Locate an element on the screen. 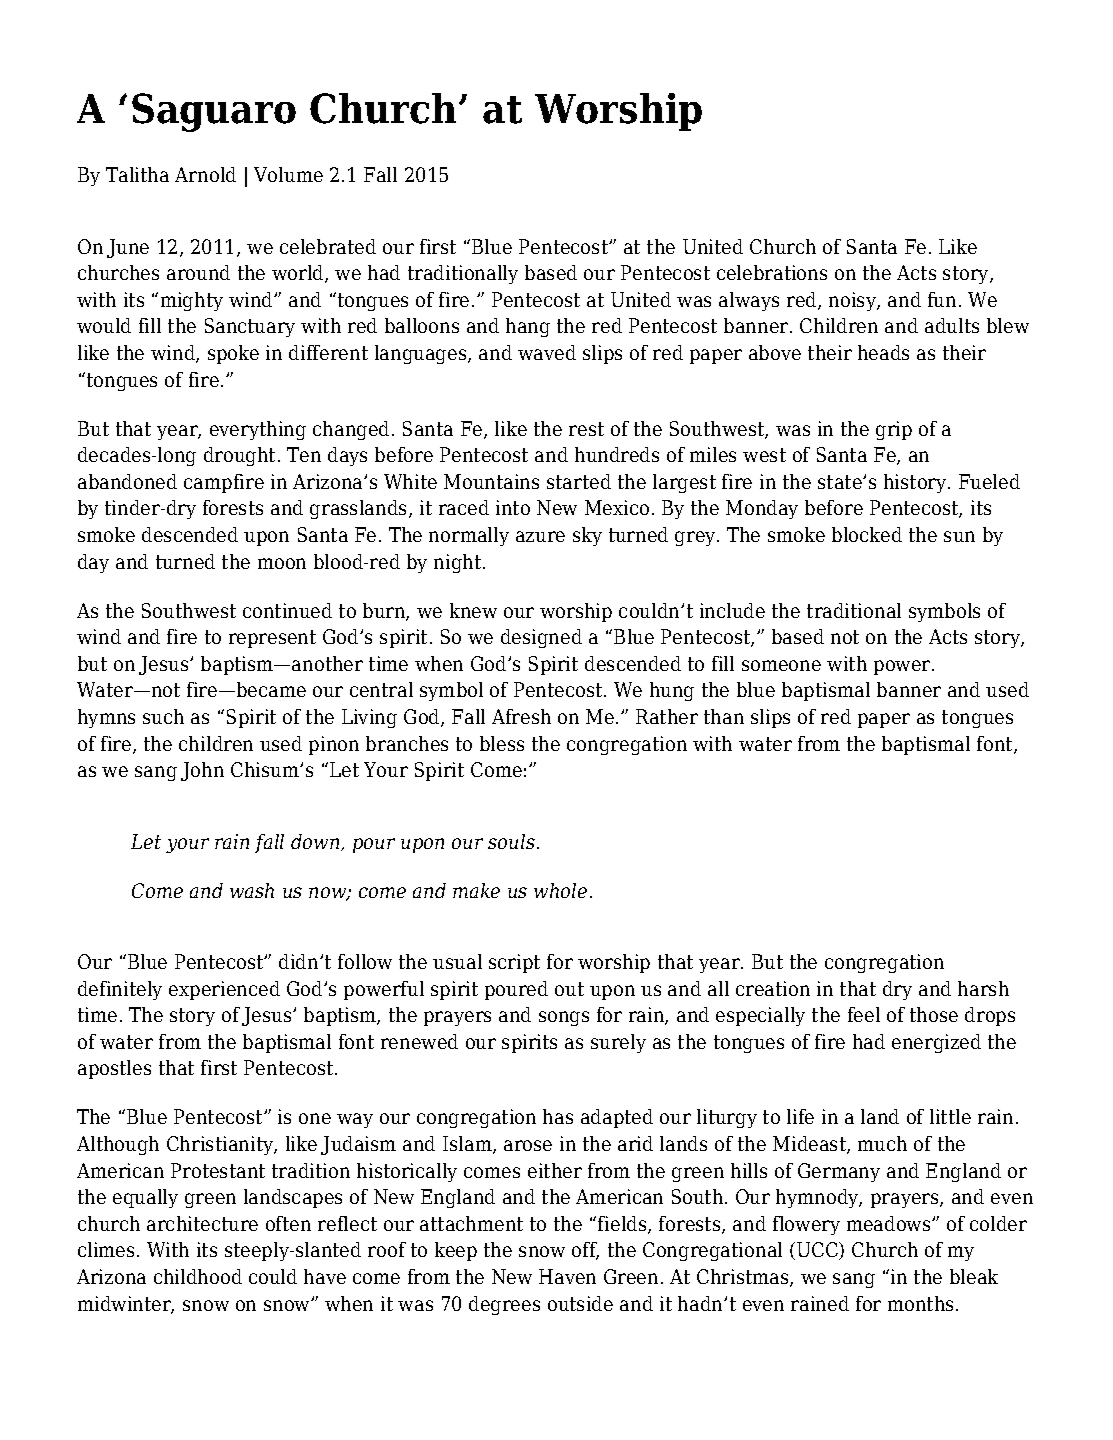  off is located at coordinates (585, 1251).
